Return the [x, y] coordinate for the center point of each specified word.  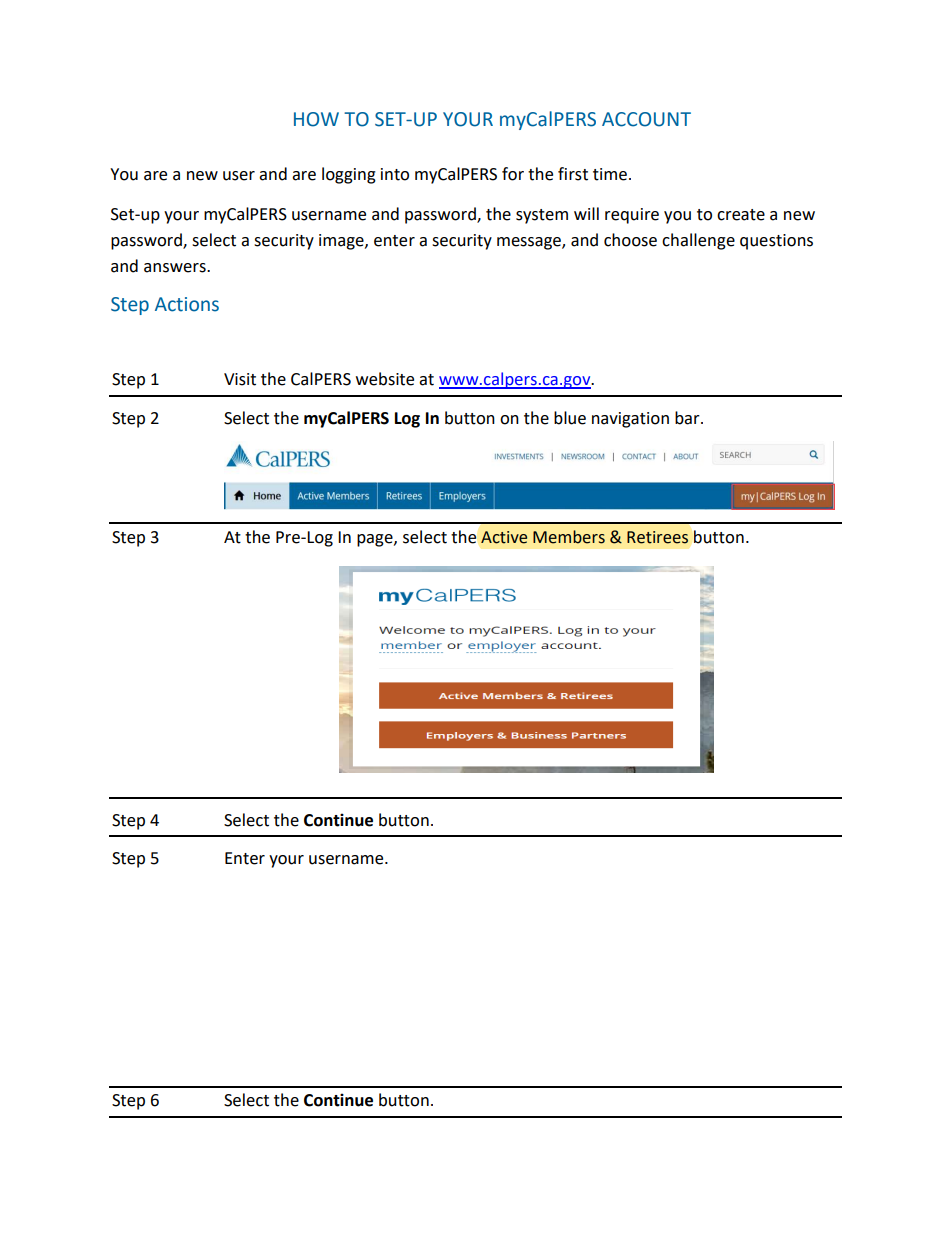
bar [688, 418]
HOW [316, 119]
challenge [698, 241]
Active [504, 537]
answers [176, 268]
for [513, 174]
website [385, 379]
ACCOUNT [646, 119]
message [530, 243]
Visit [240, 379]
